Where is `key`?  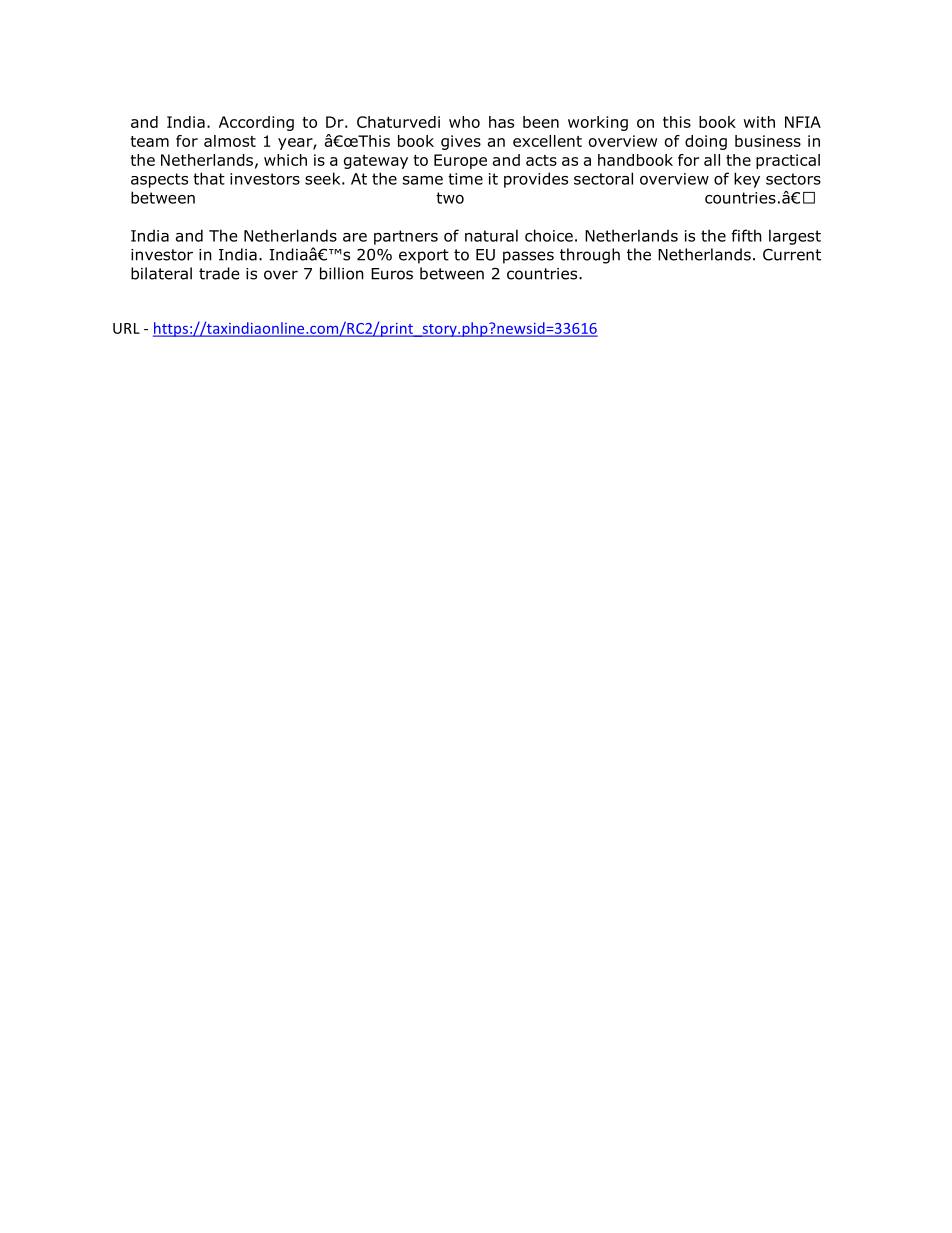 key is located at coordinates (747, 180).
